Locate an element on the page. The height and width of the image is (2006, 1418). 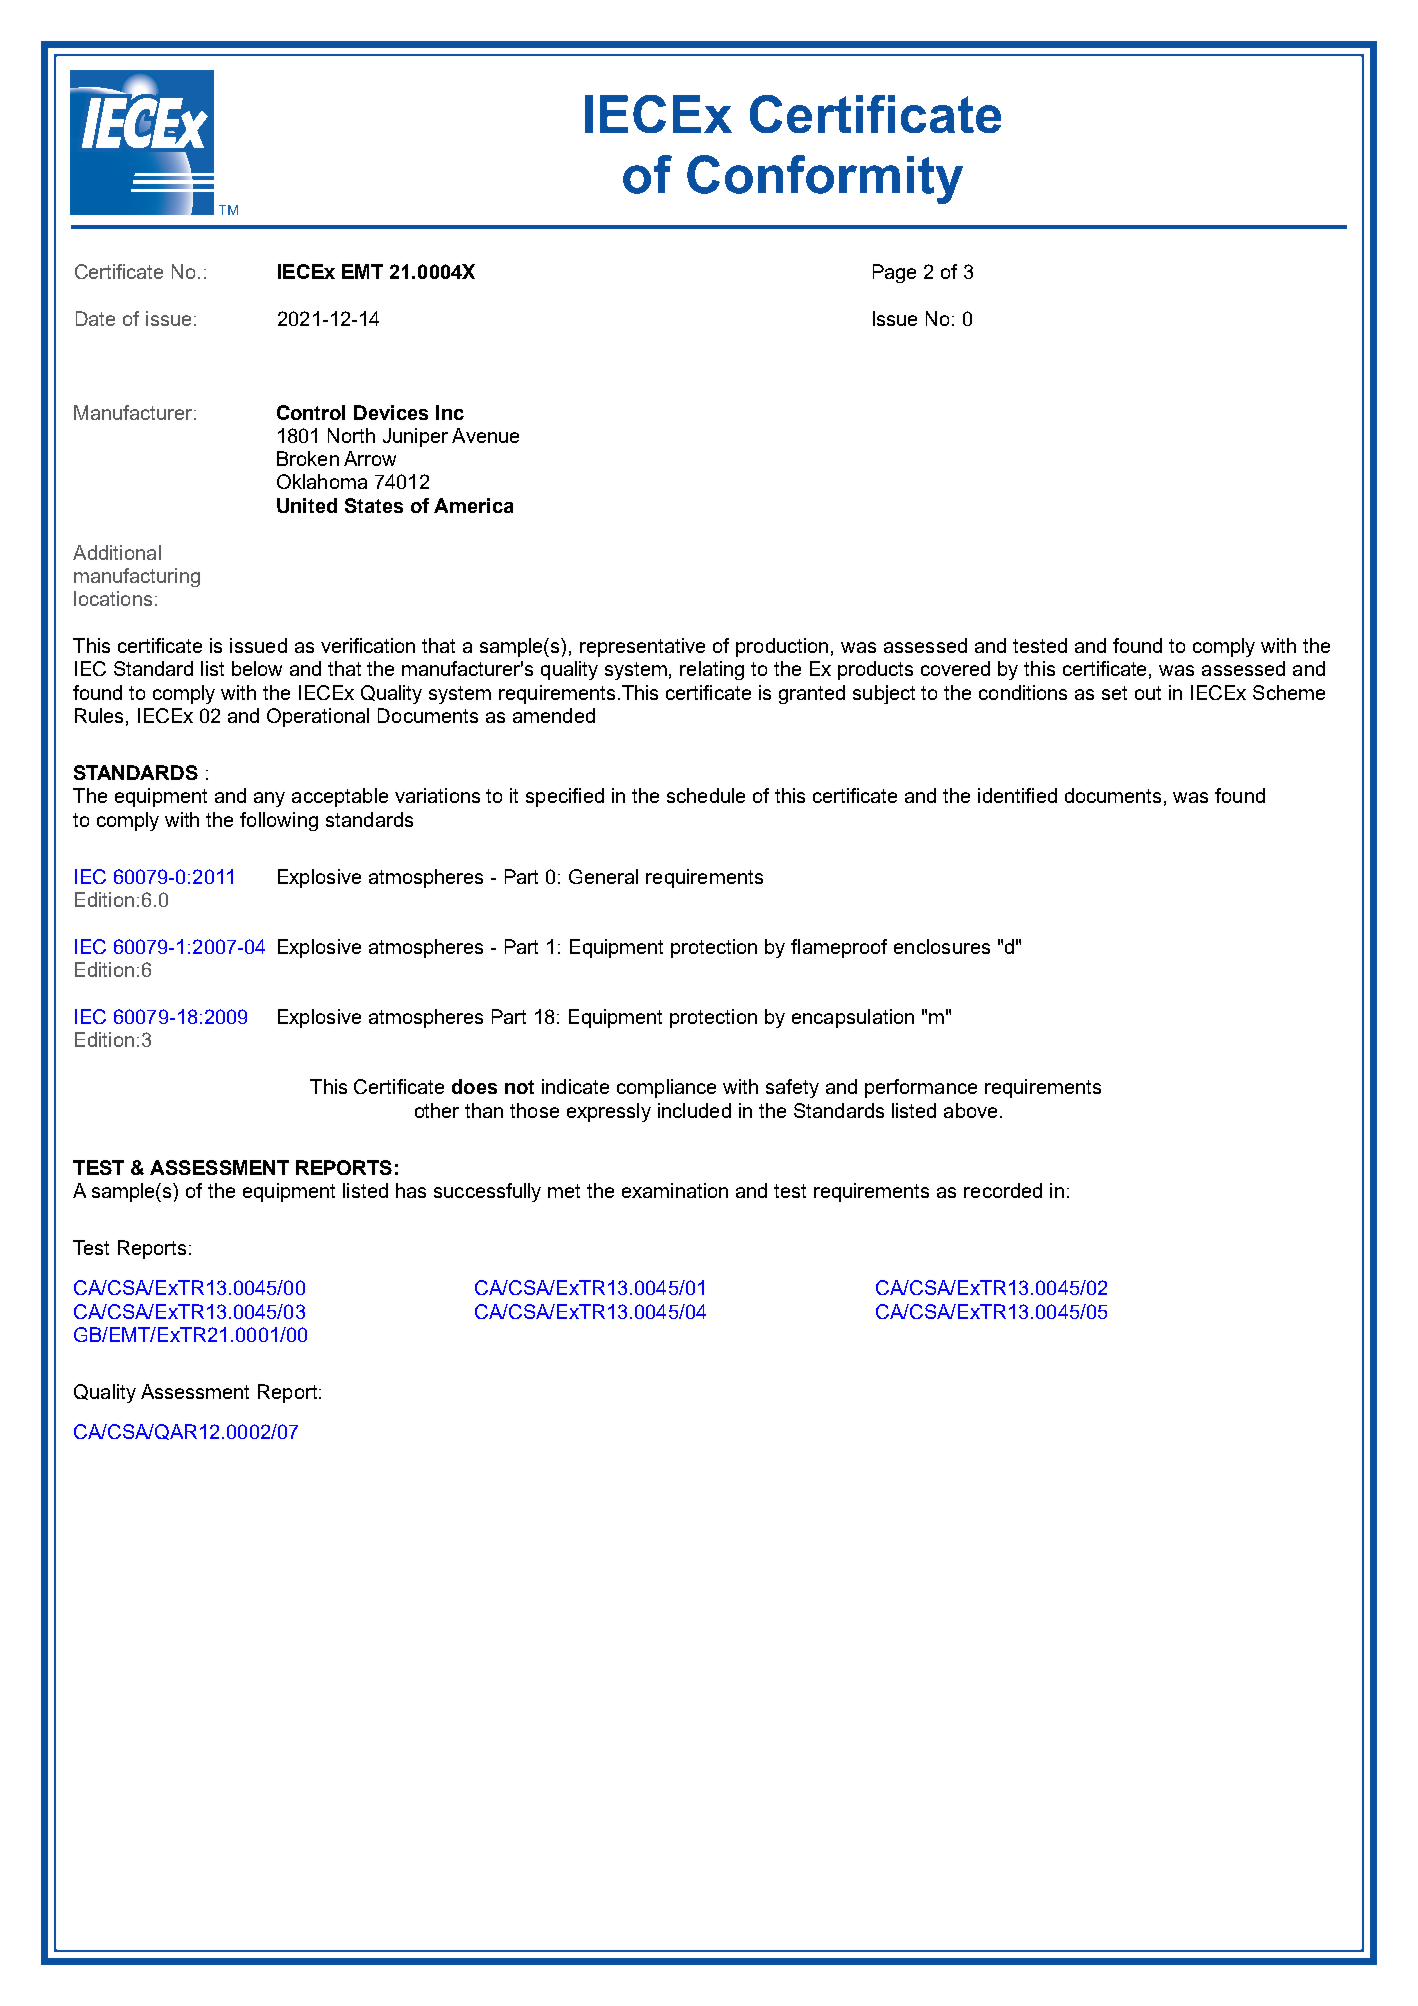
relating is located at coordinates (712, 670).
